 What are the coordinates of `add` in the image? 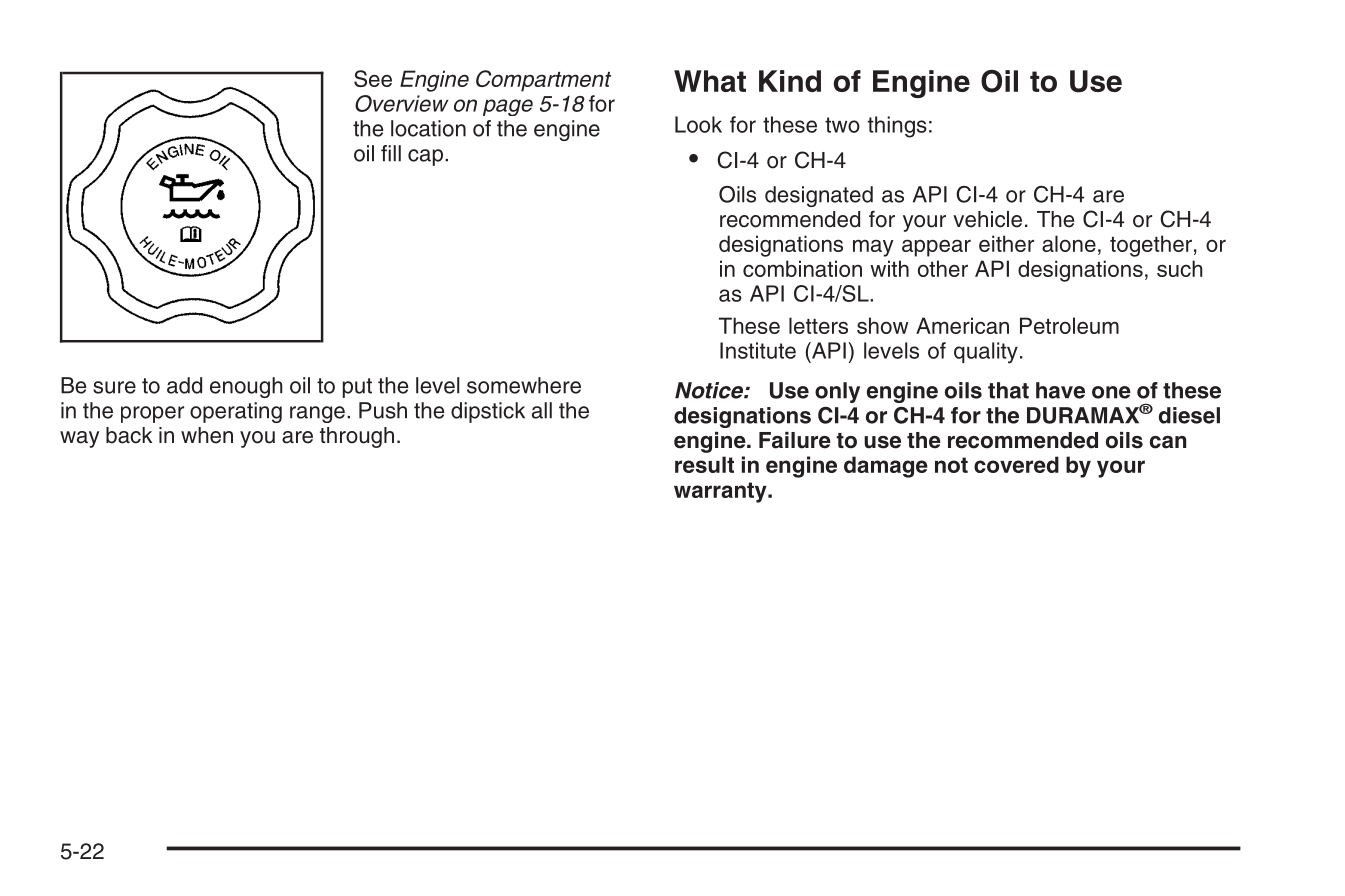 It's located at (184, 385).
